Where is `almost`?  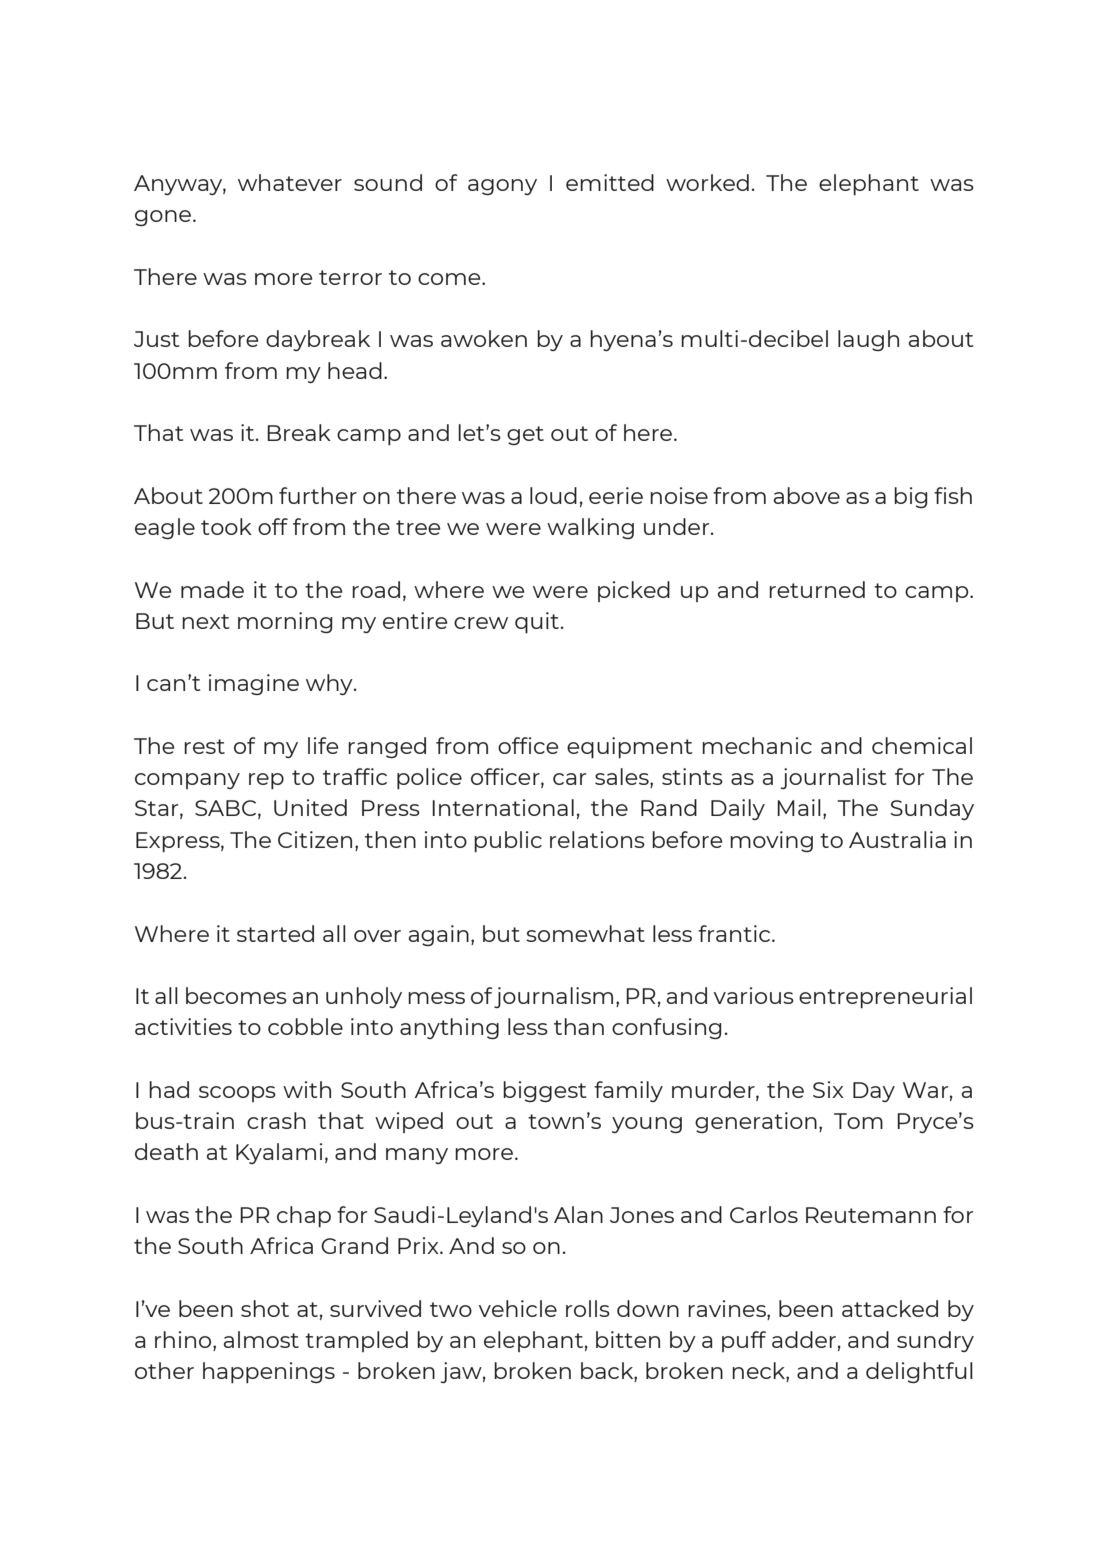 almost is located at coordinates (261, 1339).
